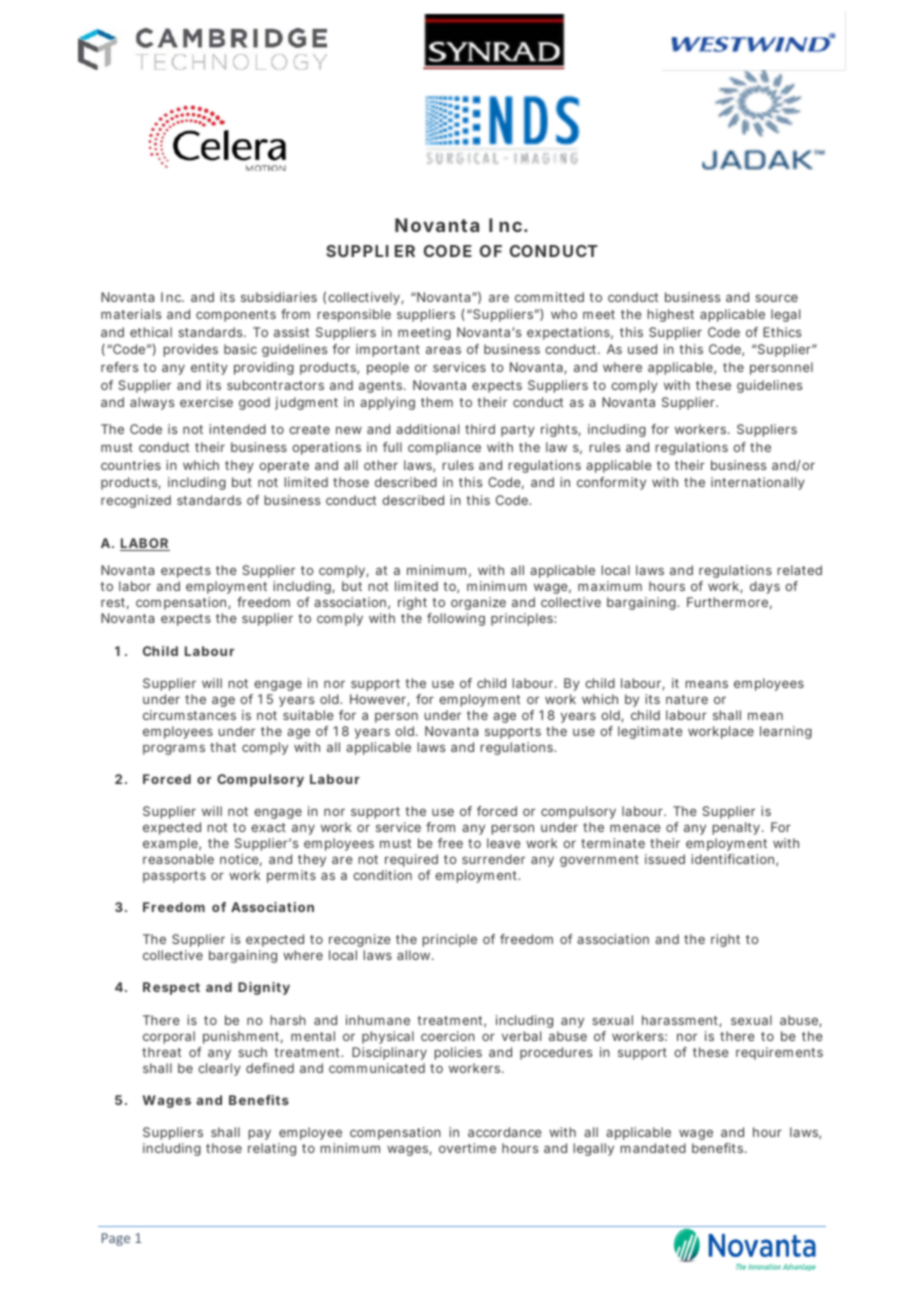 The image size is (924, 1308). What do you see at coordinates (415, 955) in the document?
I see `allow` at bounding box center [415, 955].
